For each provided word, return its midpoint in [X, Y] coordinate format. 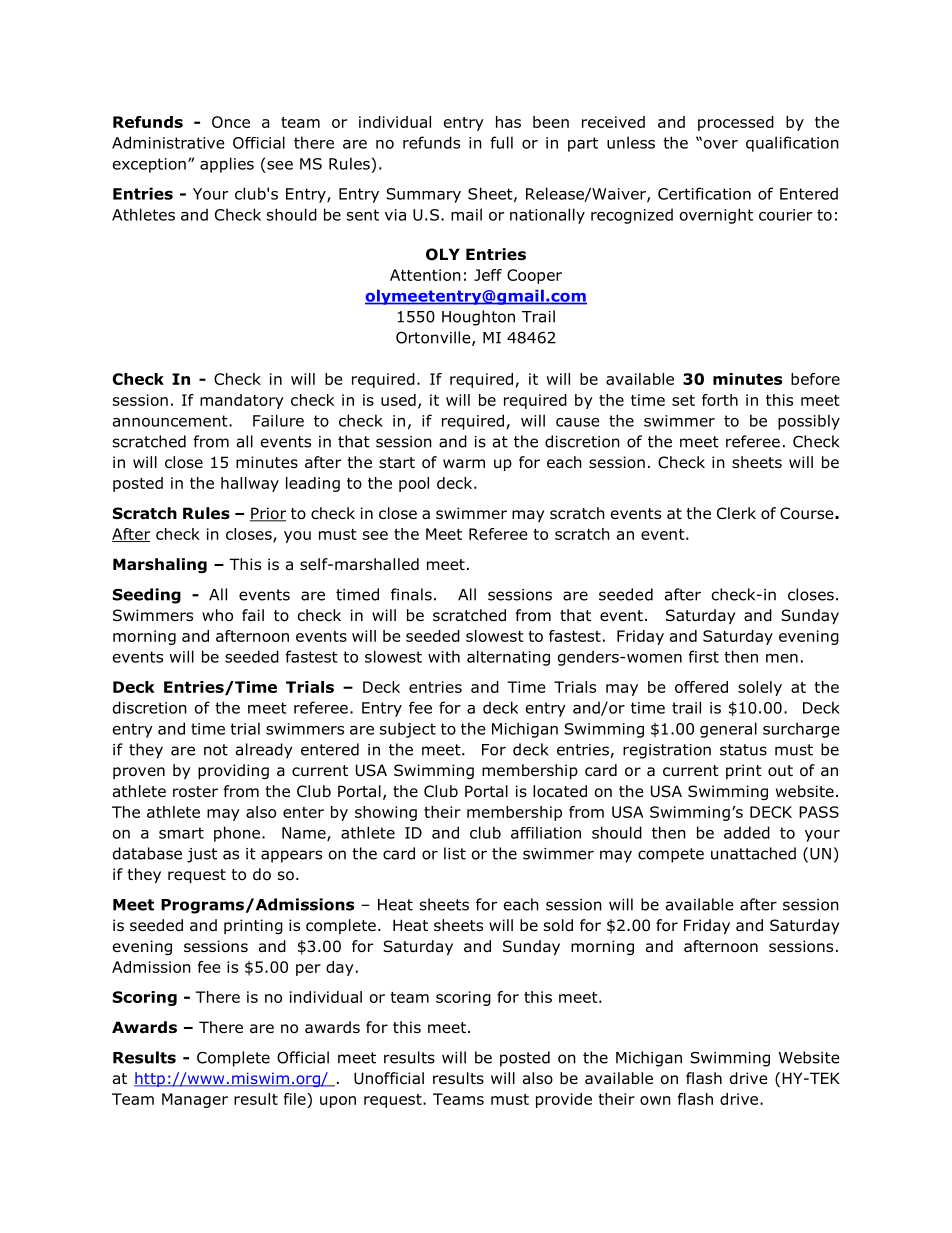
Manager [195, 1100]
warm [464, 463]
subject [408, 730]
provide [564, 1100]
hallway [250, 484]
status [743, 750]
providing [233, 771]
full [501, 142]
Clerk [736, 513]
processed [736, 123]
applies [227, 165]
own [655, 1100]
